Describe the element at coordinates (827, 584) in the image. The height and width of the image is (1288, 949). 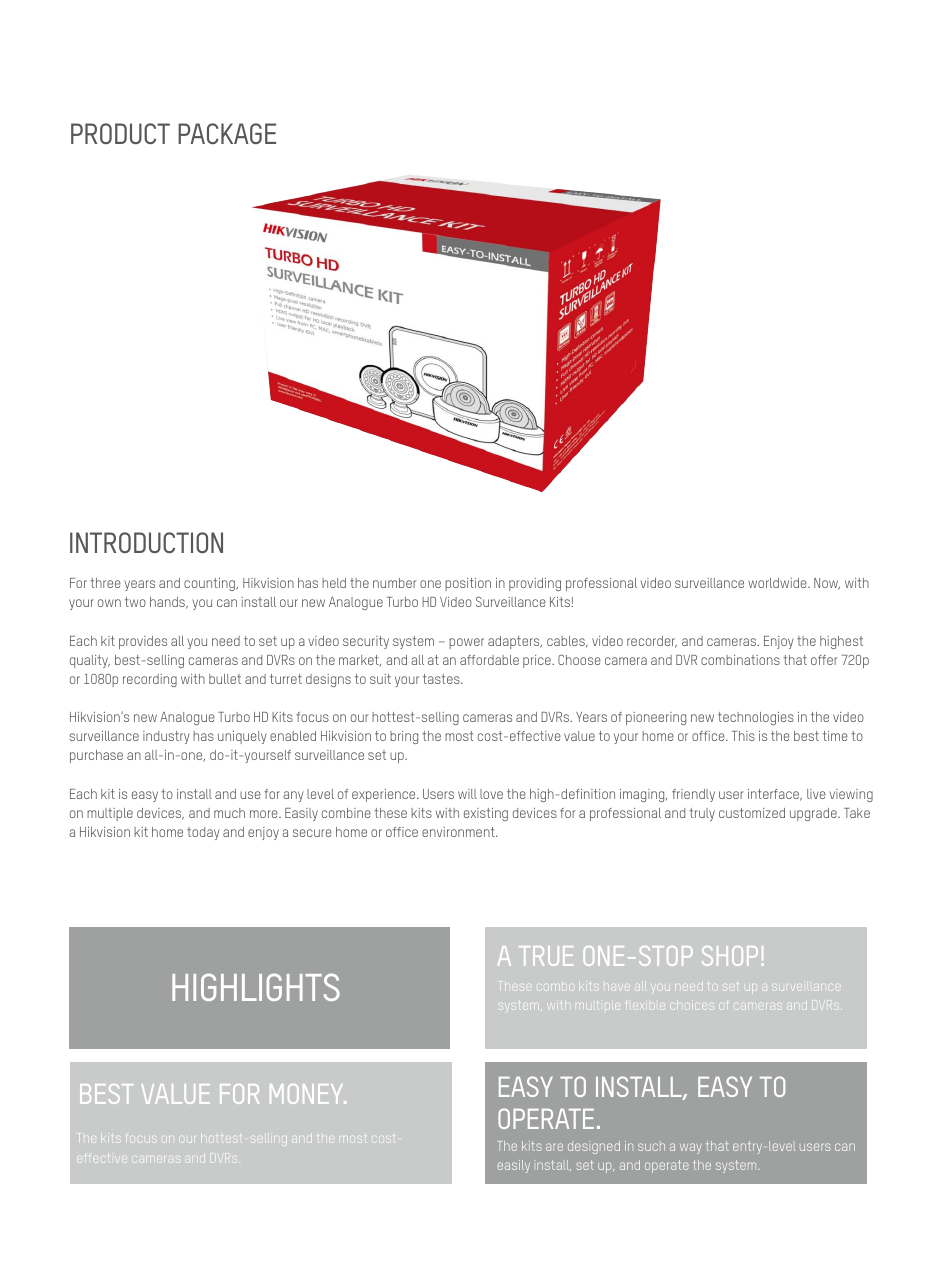
I see `Now` at that location.
